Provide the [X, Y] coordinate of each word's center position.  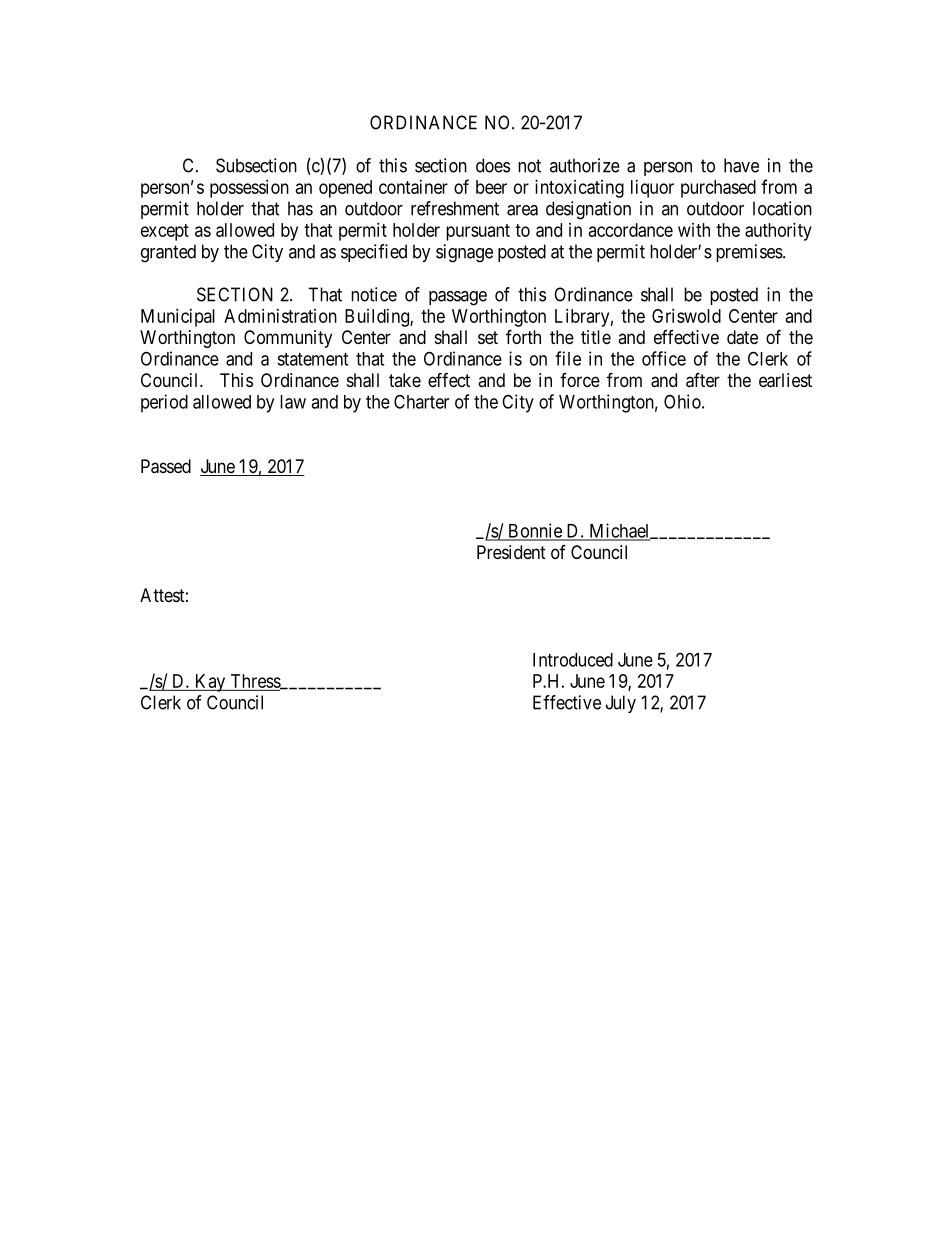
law [293, 402]
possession [249, 189]
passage [458, 298]
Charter [421, 402]
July [621, 704]
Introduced [573, 660]
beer [491, 187]
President [511, 552]
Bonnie [535, 531]
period [164, 403]
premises [749, 253]
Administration [280, 316]
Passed [166, 466]
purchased [718, 189]
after [703, 380]
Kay [210, 683]
